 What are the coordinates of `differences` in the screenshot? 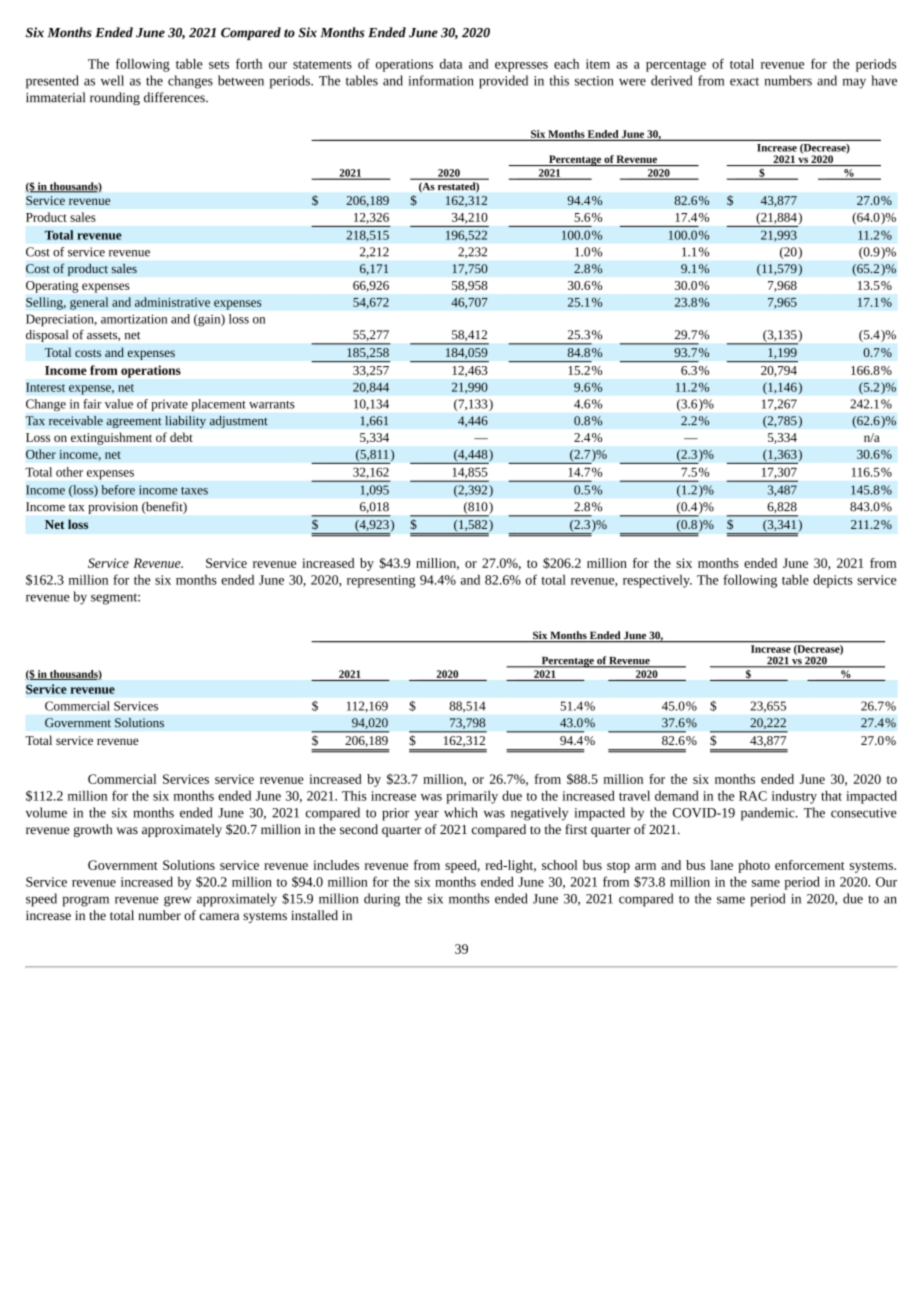 It's located at (175, 97).
